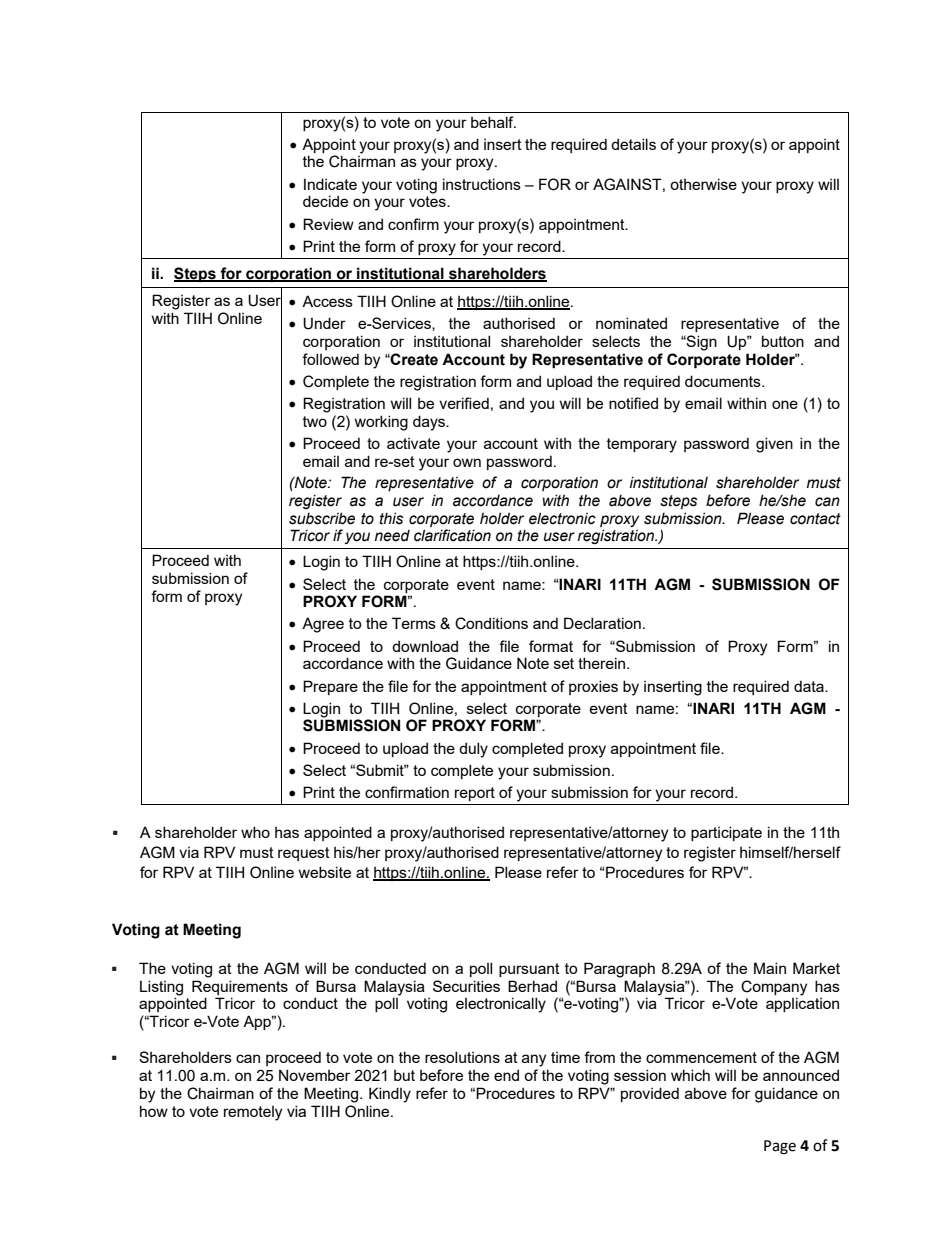  What do you see at coordinates (330, 184) in the document?
I see `Indicate` at bounding box center [330, 184].
